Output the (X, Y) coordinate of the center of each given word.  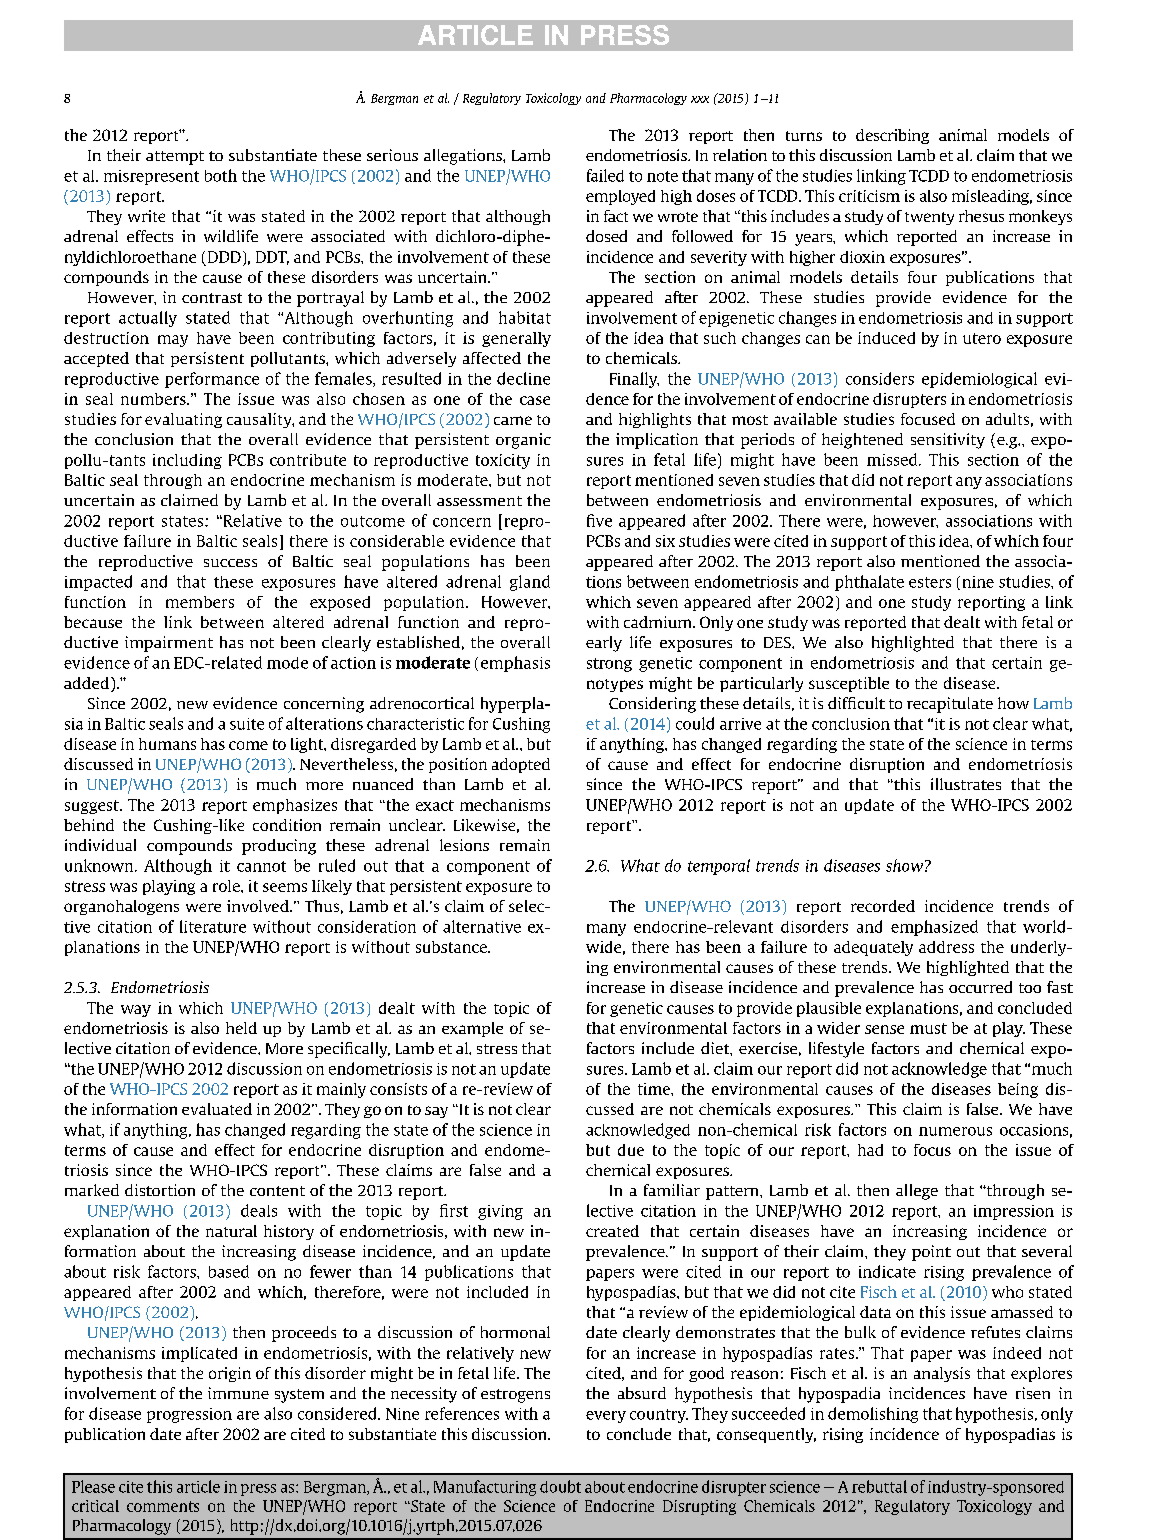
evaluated (217, 1109)
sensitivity (948, 441)
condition (287, 825)
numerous (955, 1131)
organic (523, 441)
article (198, 1486)
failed (605, 175)
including (187, 461)
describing (892, 136)
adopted (521, 765)
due (631, 1150)
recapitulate (950, 705)
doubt (560, 1486)
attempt (175, 158)
